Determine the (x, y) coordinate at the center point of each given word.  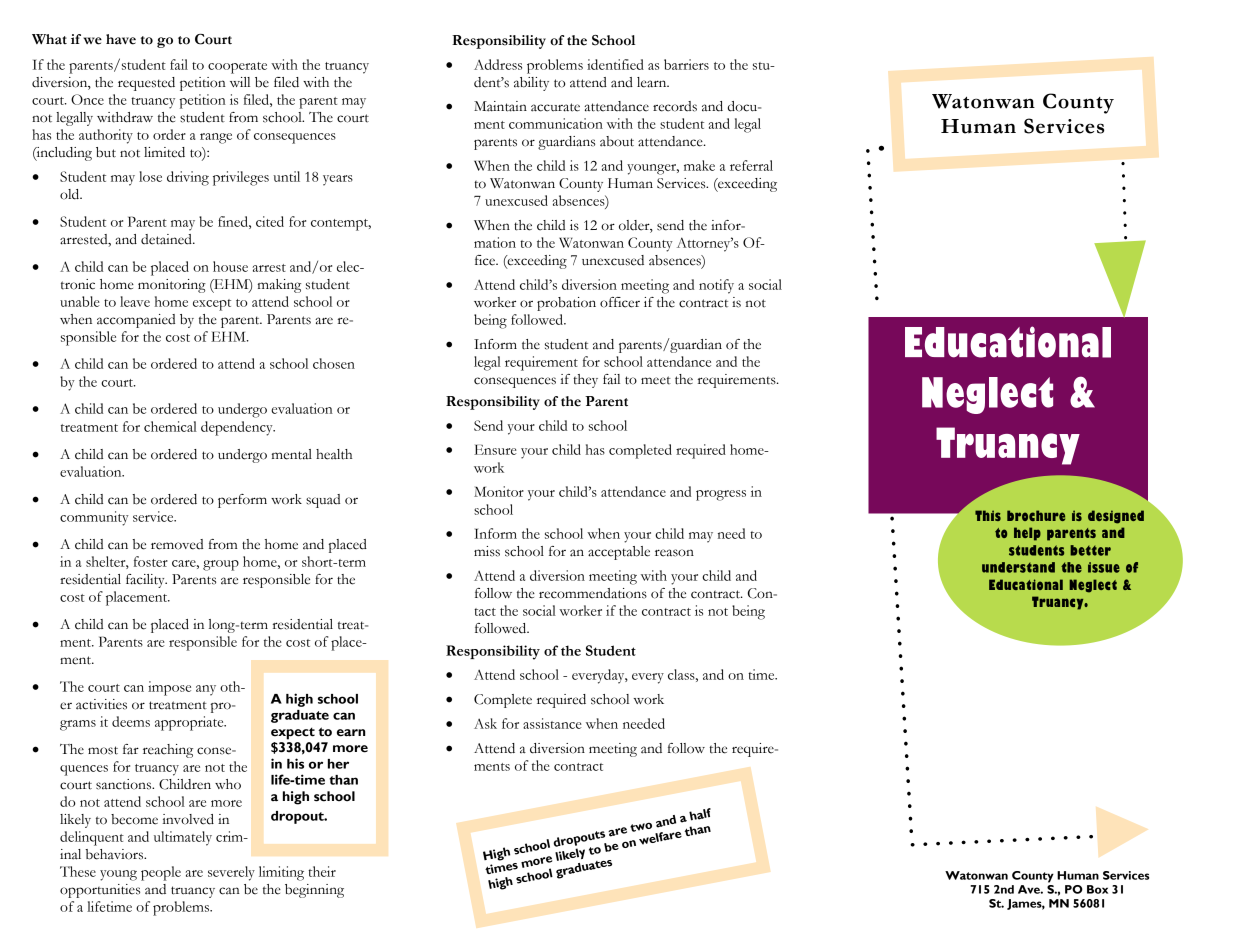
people (161, 873)
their (322, 871)
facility (146, 581)
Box (1097, 889)
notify (716, 286)
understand (1018, 567)
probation (566, 304)
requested (146, 84)
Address (498, 64)
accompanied (136, 321)
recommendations (593, 593)
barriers (686, 64)
